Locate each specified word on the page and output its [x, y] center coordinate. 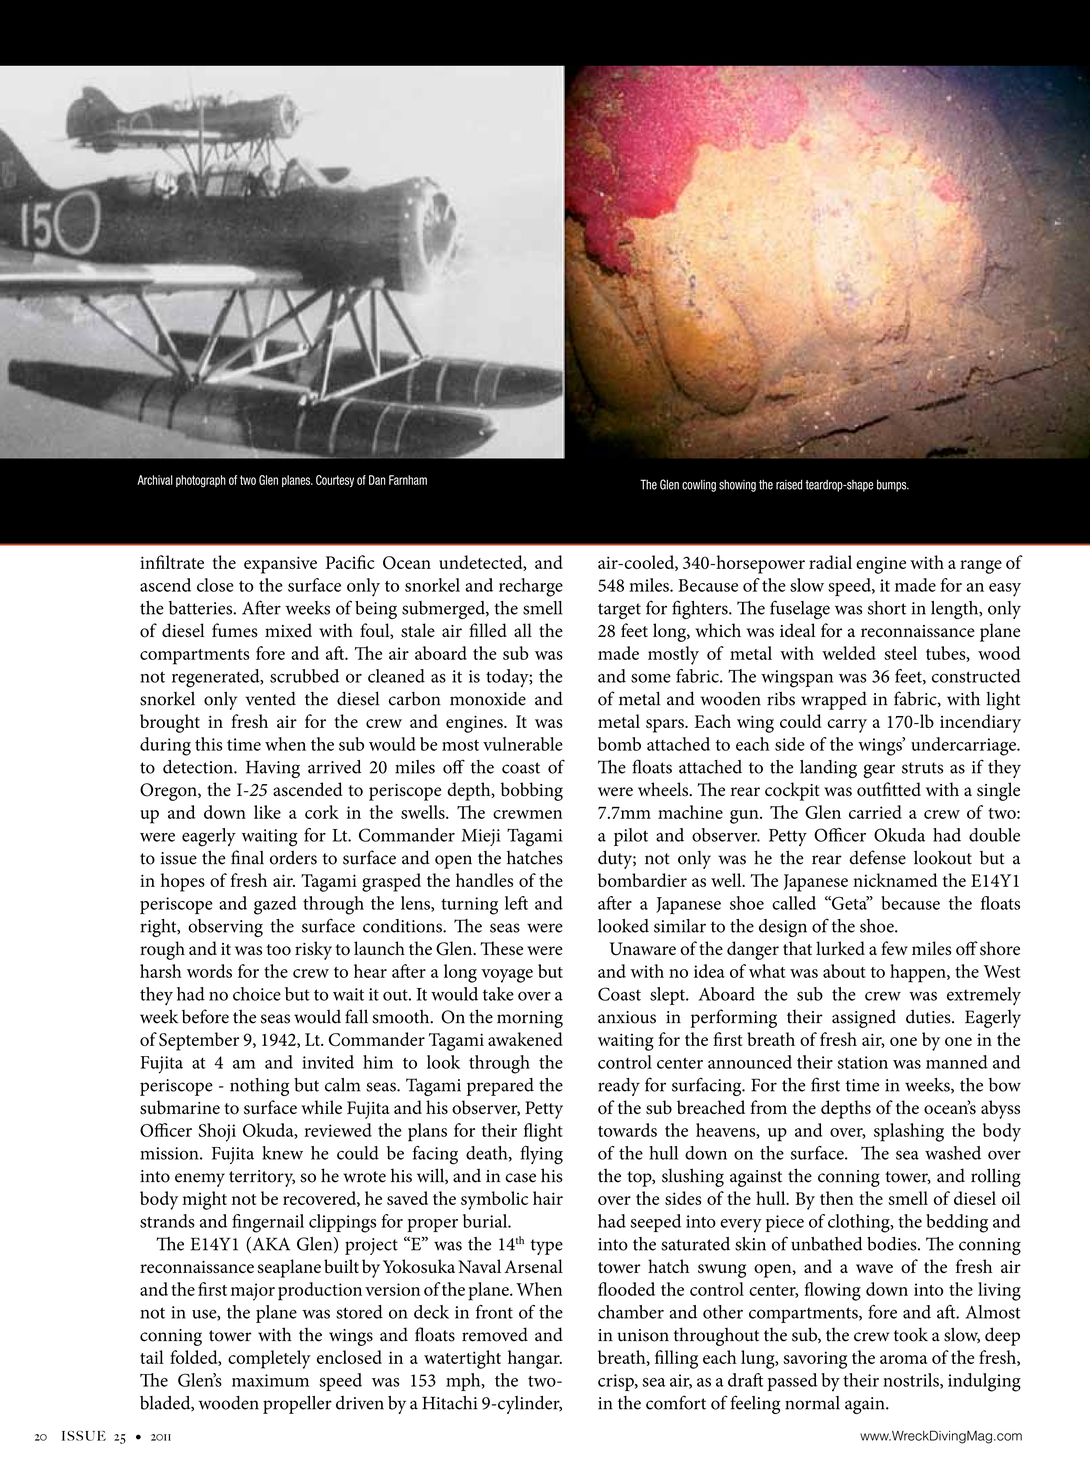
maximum [270, 1380]
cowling [699, 486]
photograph [201, 481]
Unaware [643, 949]
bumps [893, 485]
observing [225, 928]
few [894, 948]
